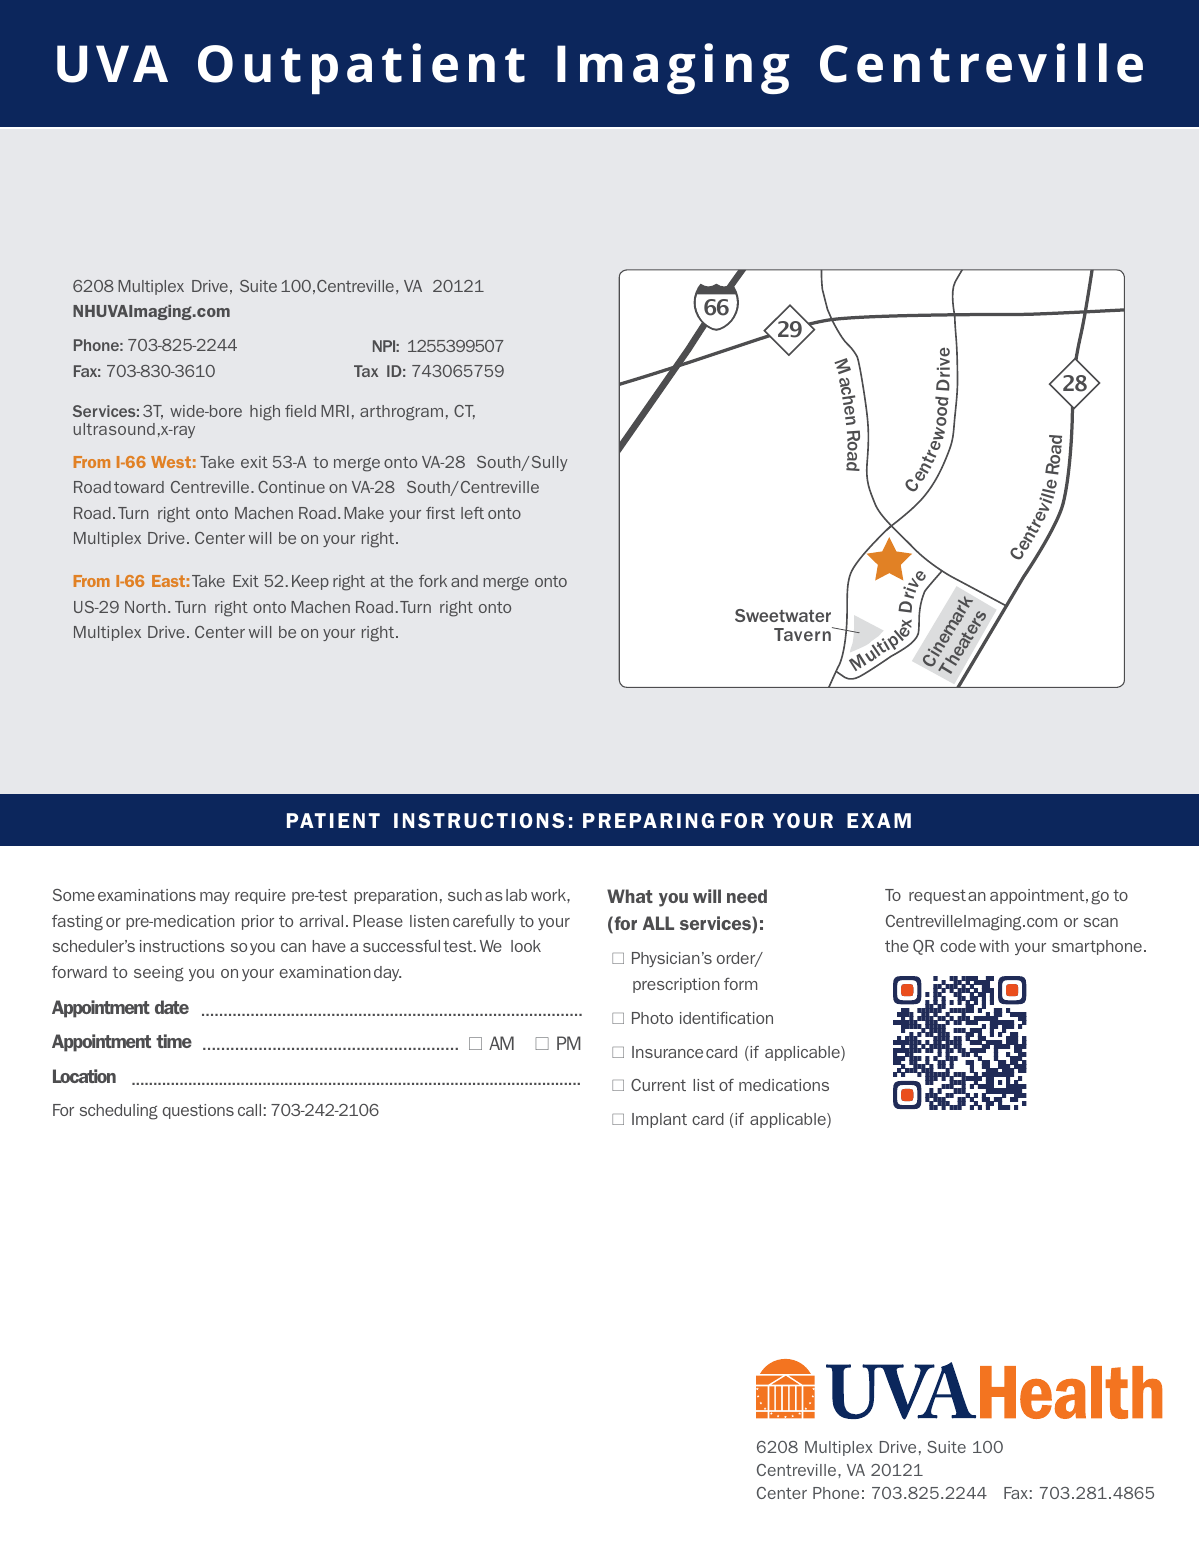  Describe the element at coordinates (464, 581) in the screenshot. I see `and` at that location.
